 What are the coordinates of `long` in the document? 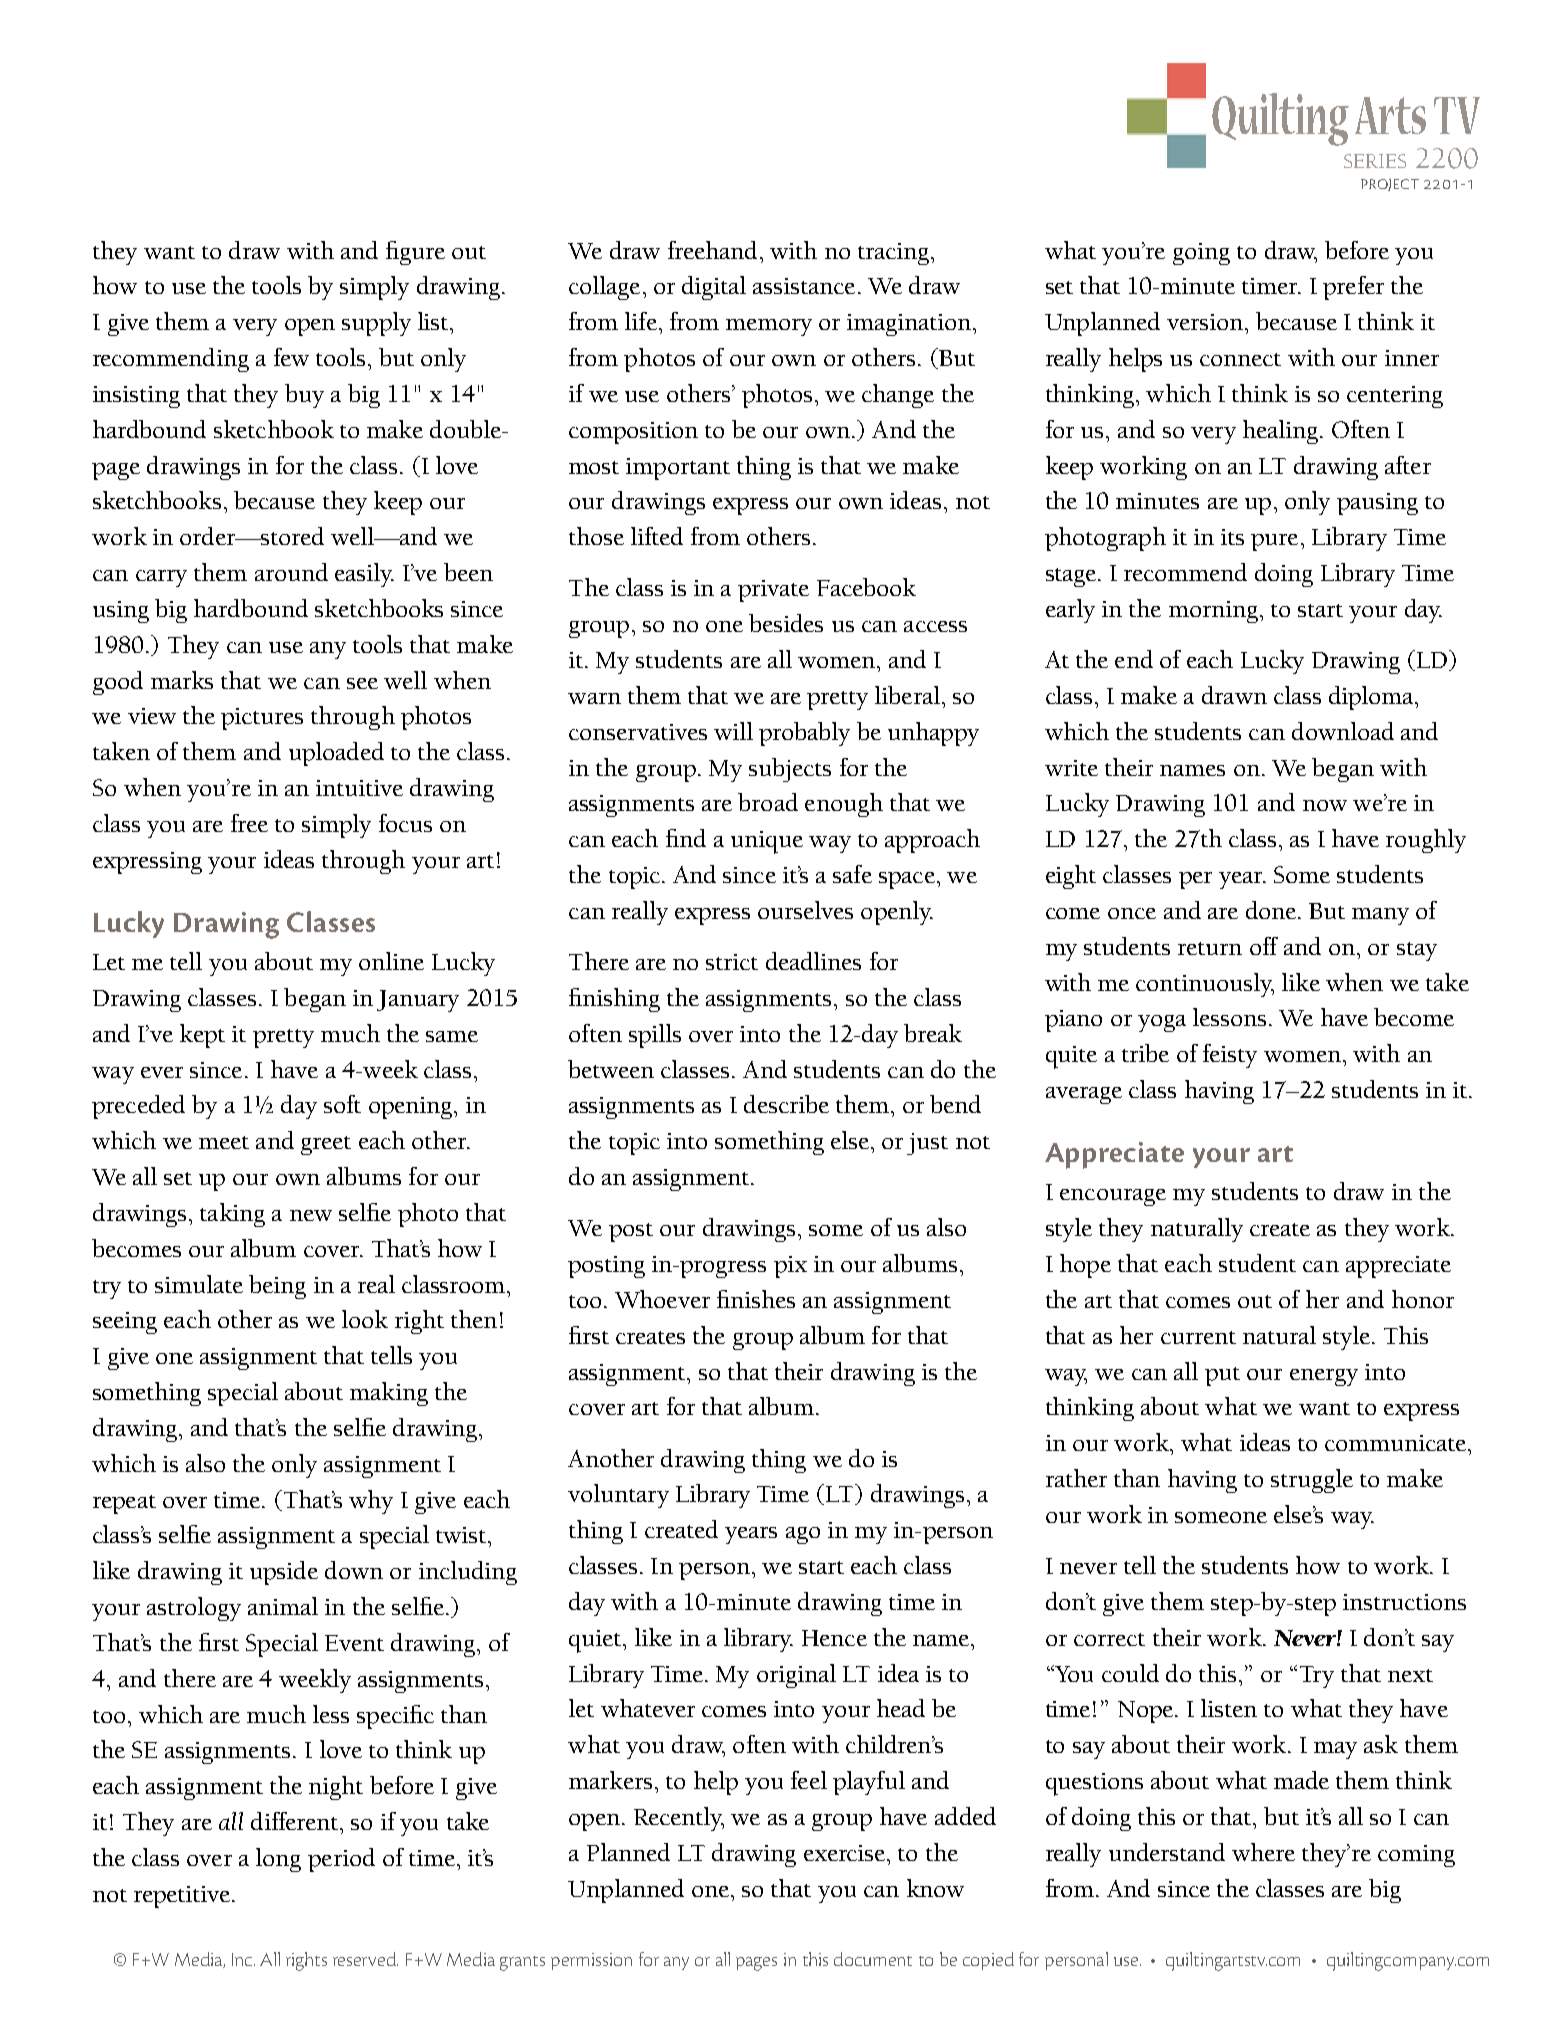 It's located at (278, 1860).
